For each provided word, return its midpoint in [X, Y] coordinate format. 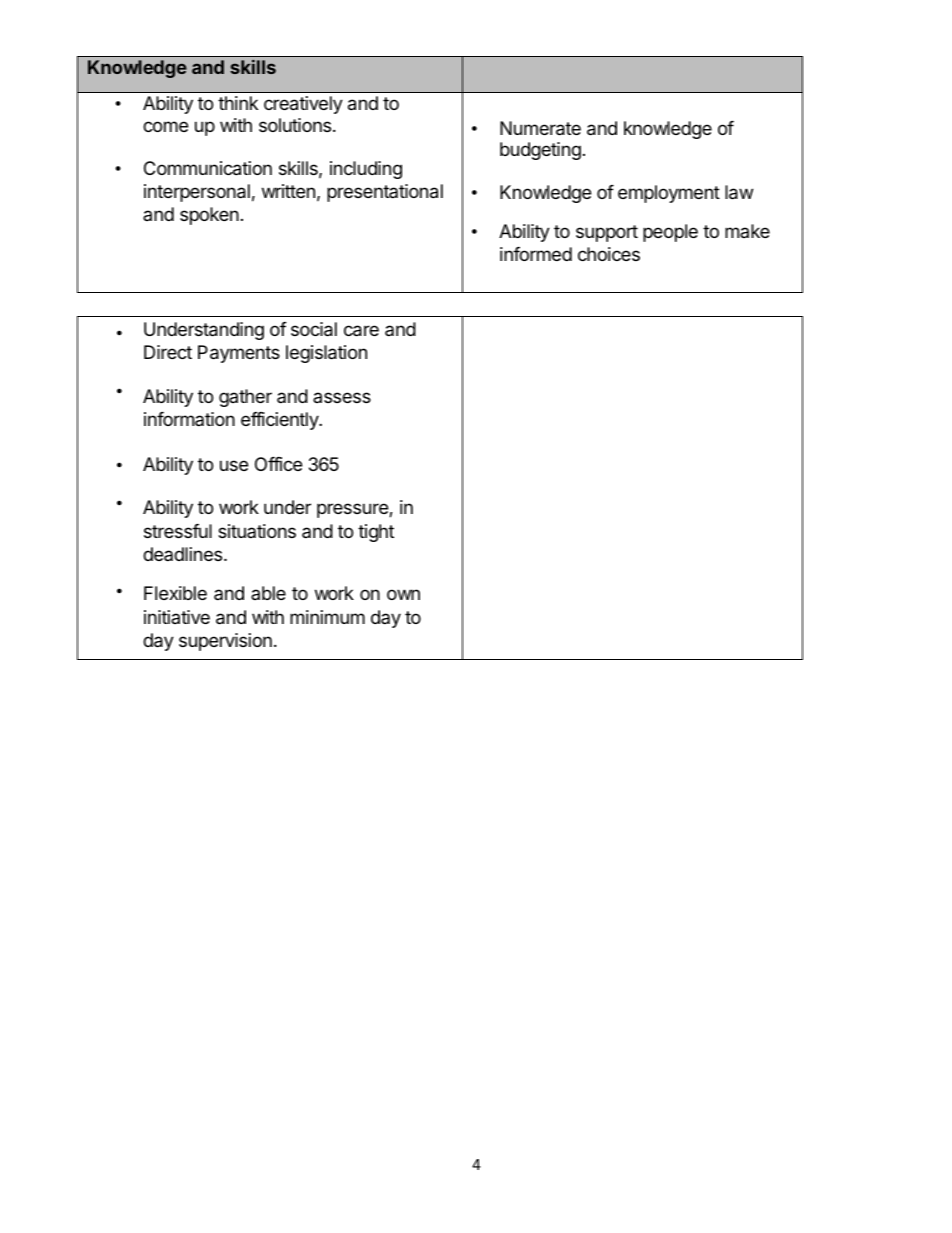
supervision [225, 642]
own [403, 594]
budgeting [540, 151]
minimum [327, 617]
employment [669, 194]
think [238, 103]
